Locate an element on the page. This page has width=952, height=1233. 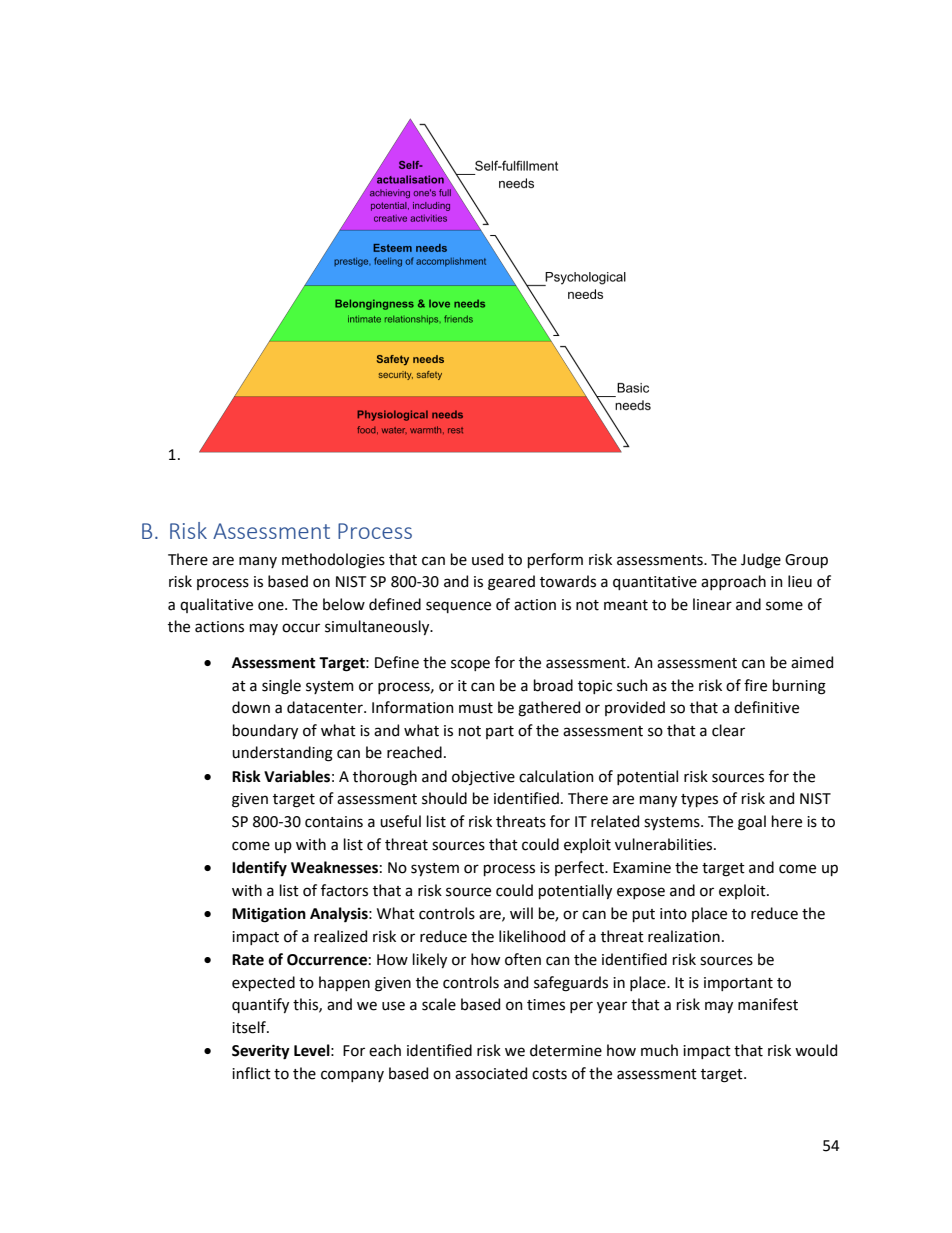
single is located at coordinates (281, 687).
